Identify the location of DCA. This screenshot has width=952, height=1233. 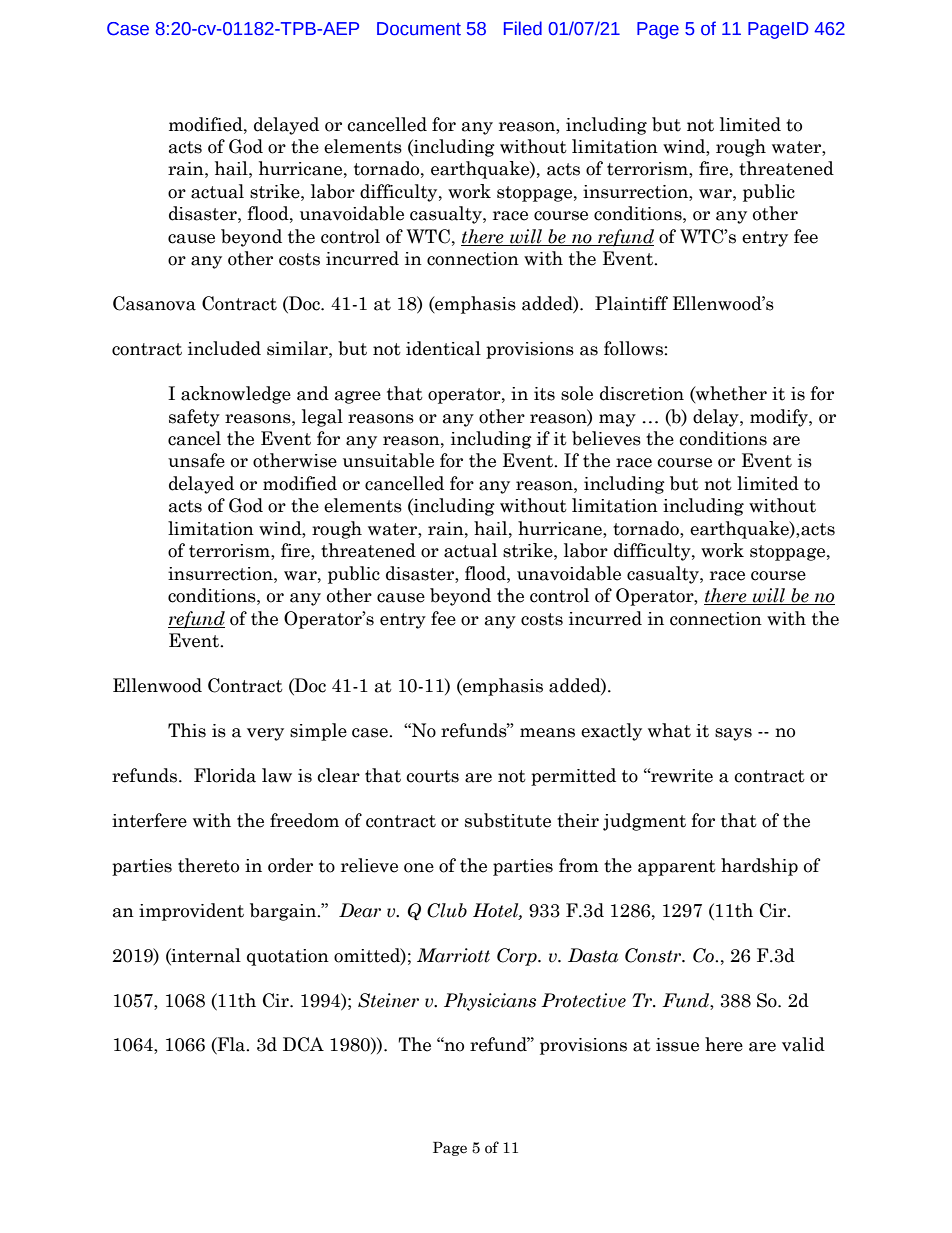
(303, 1044).
